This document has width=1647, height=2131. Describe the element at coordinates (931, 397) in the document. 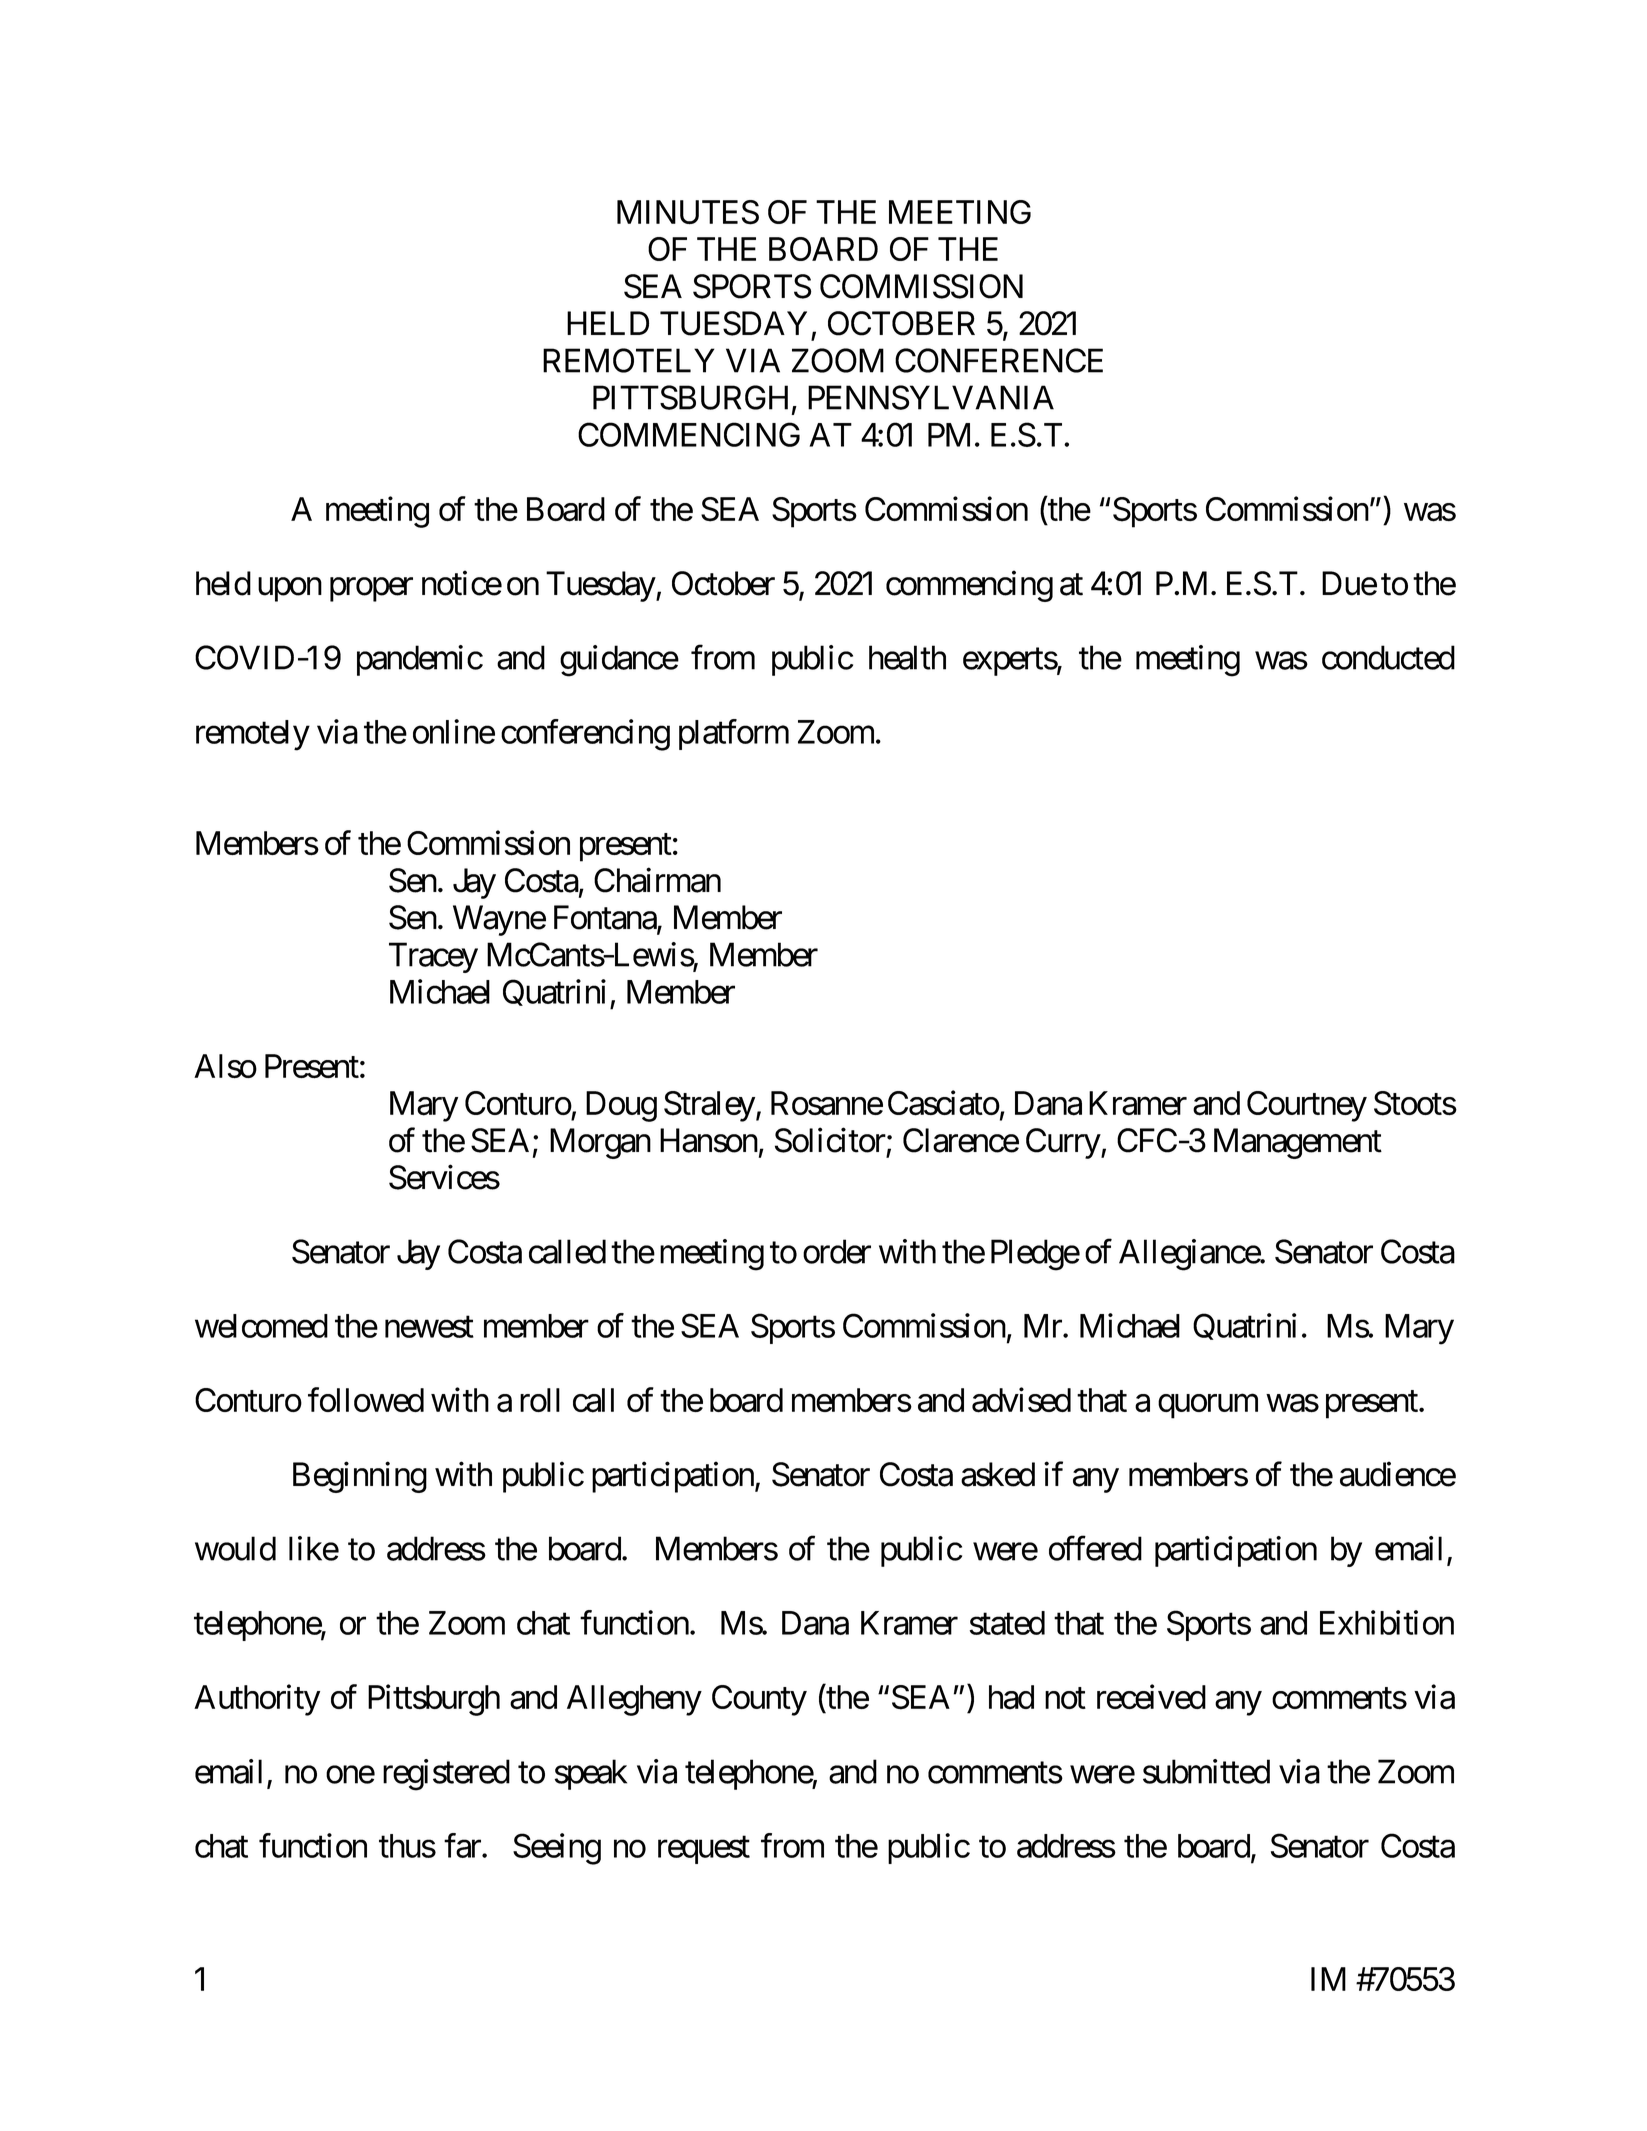

I see `PENNSYLVANIA` at that location.
